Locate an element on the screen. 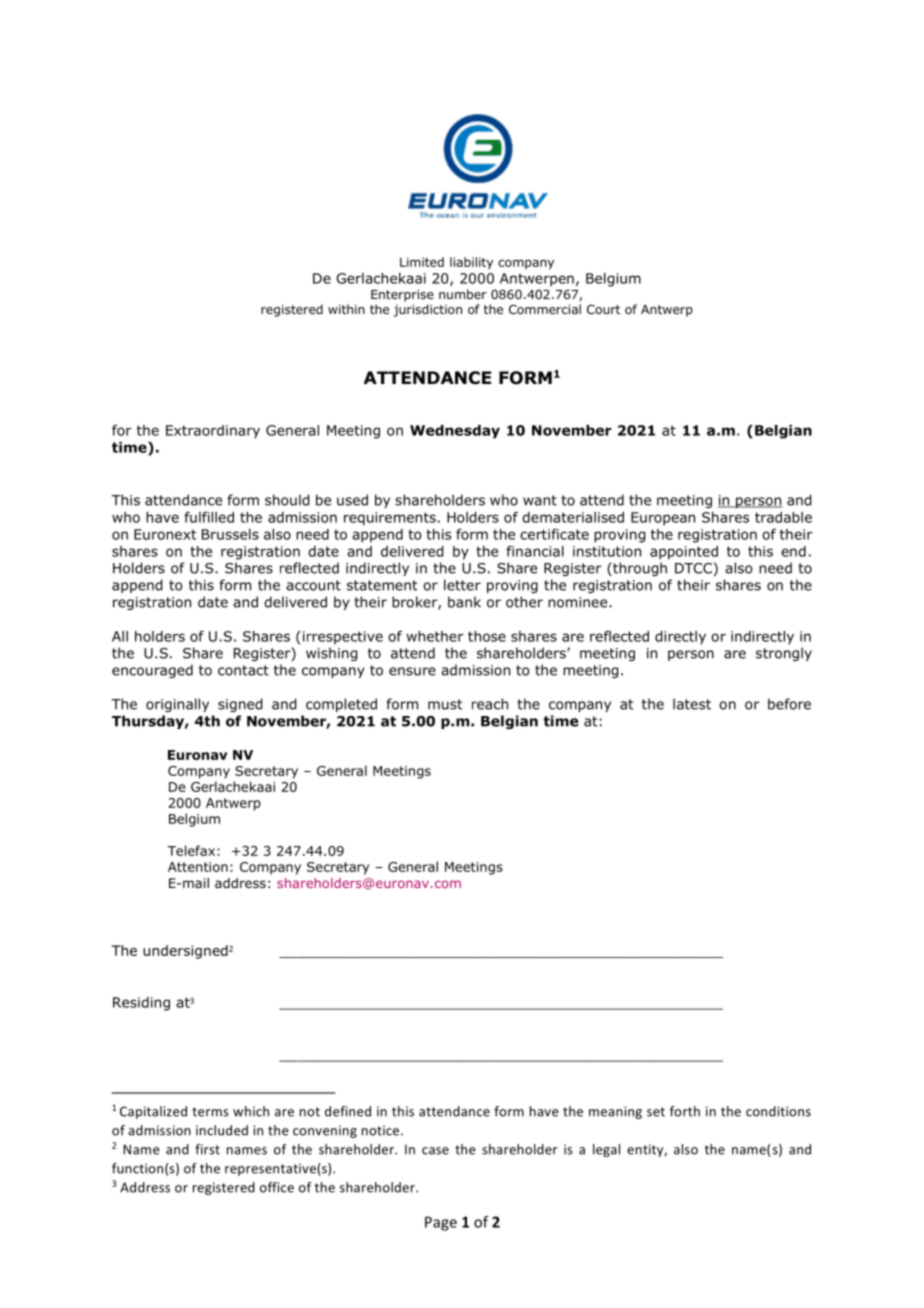 Image resolution: width=924 pixels, height=1308 pixels. within is located at coordinates (346, 309).
